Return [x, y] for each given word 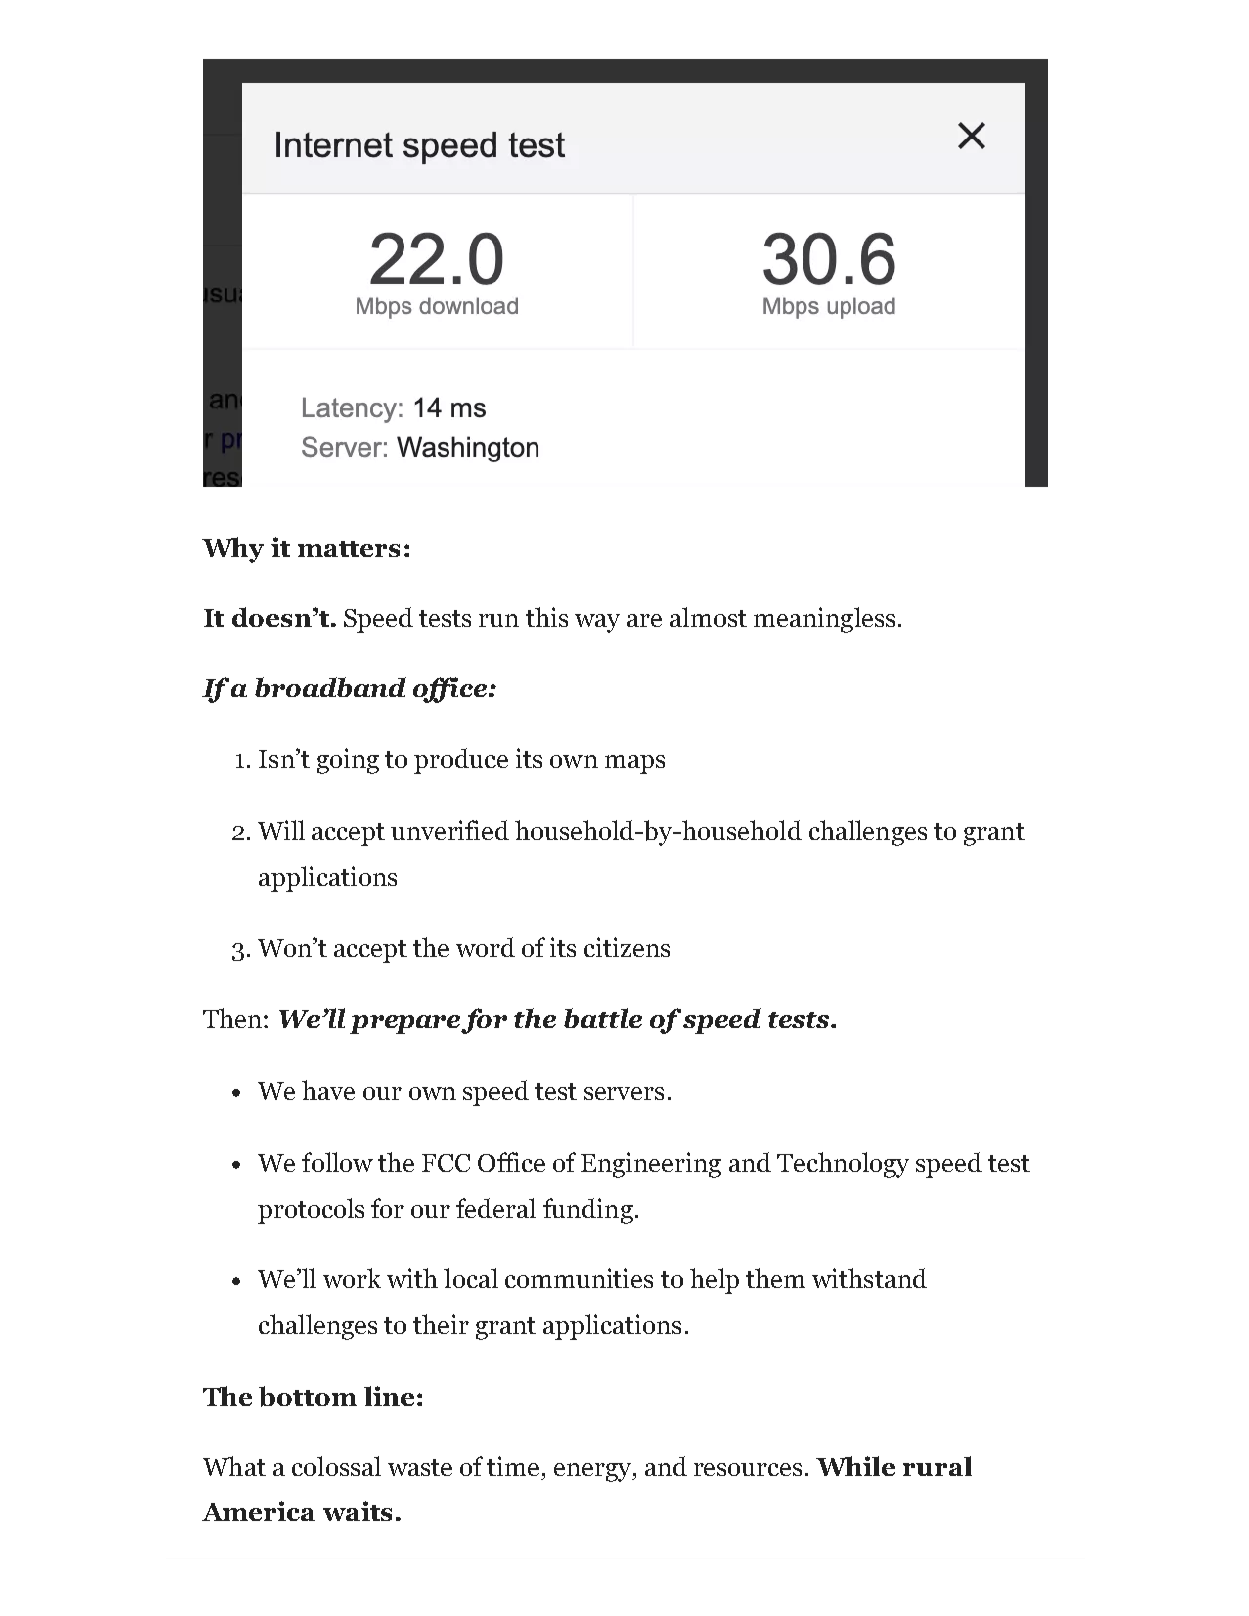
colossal [336, 1466]
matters [349, 549]
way [597, 623]
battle [603, 1018]
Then [232, 1018]
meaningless [824, 620]
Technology [843, 1165]
